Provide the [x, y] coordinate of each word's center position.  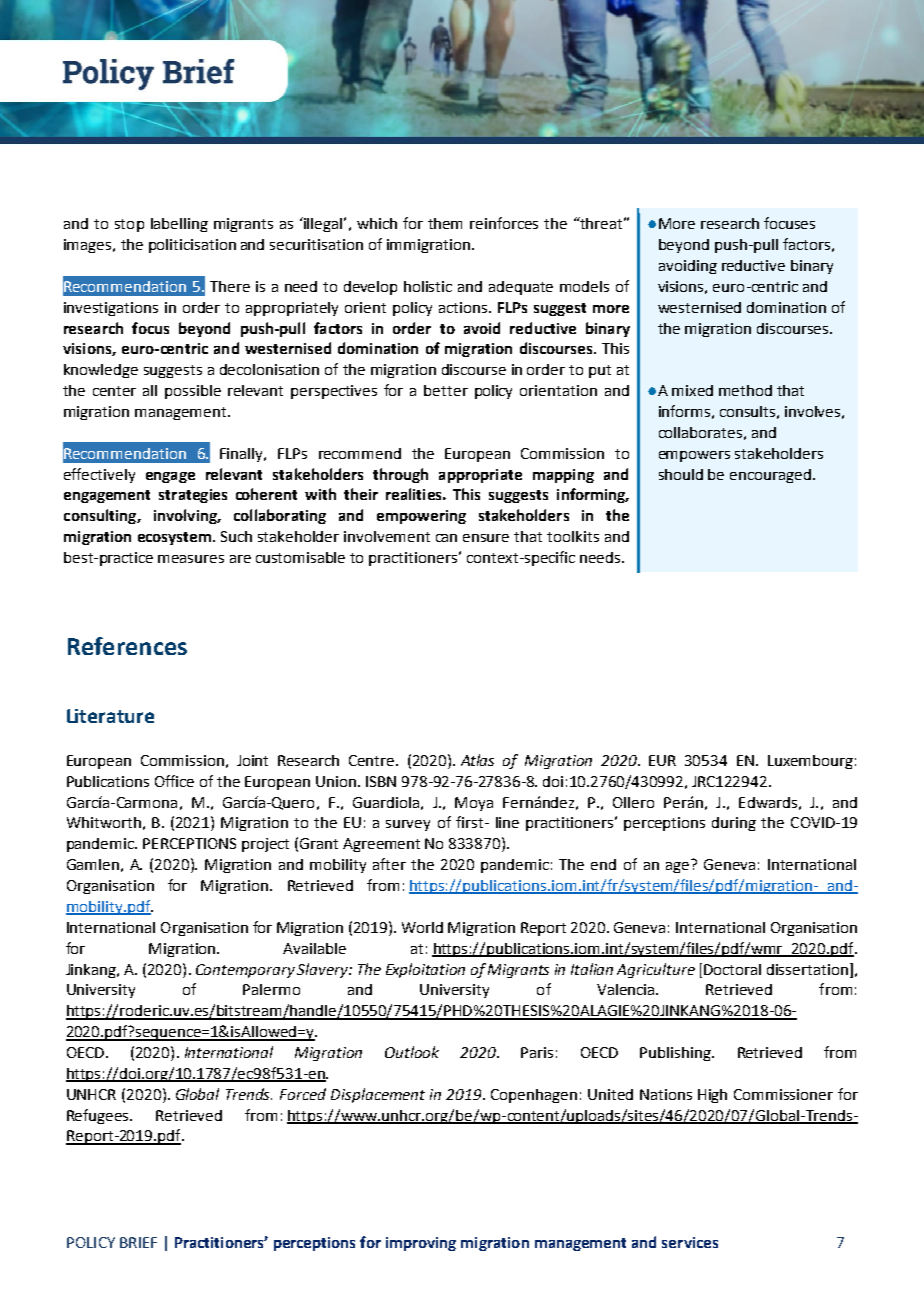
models [584, 286]
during [734, 824]
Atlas [477, 760]
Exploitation [425, 970]
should [681, 474]
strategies [193, 496]
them [445, 223]
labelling [179, 225]
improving [421, 1244]
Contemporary [245, 971]
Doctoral [732, 969]
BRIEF [138, 1242]
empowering [421, 517]
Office [174, 781]
